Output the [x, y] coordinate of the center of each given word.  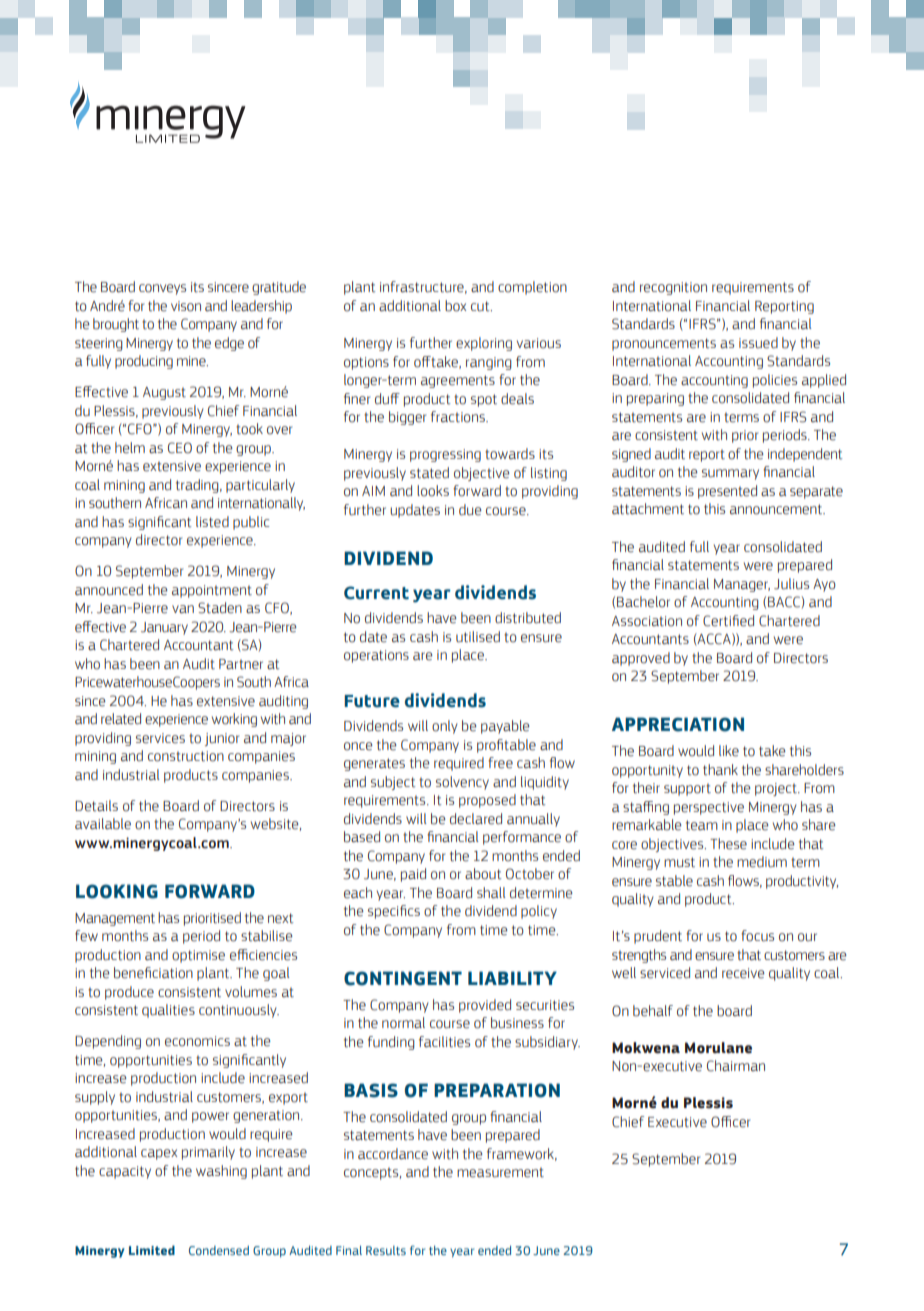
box [455, 306]
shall [491, 892]
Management [115, 919]
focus [757, 936]
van [183, 609]
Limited [152, 1250]
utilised [478, 637]
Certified [728, 621]
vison [186, 306]
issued [758, 343]
